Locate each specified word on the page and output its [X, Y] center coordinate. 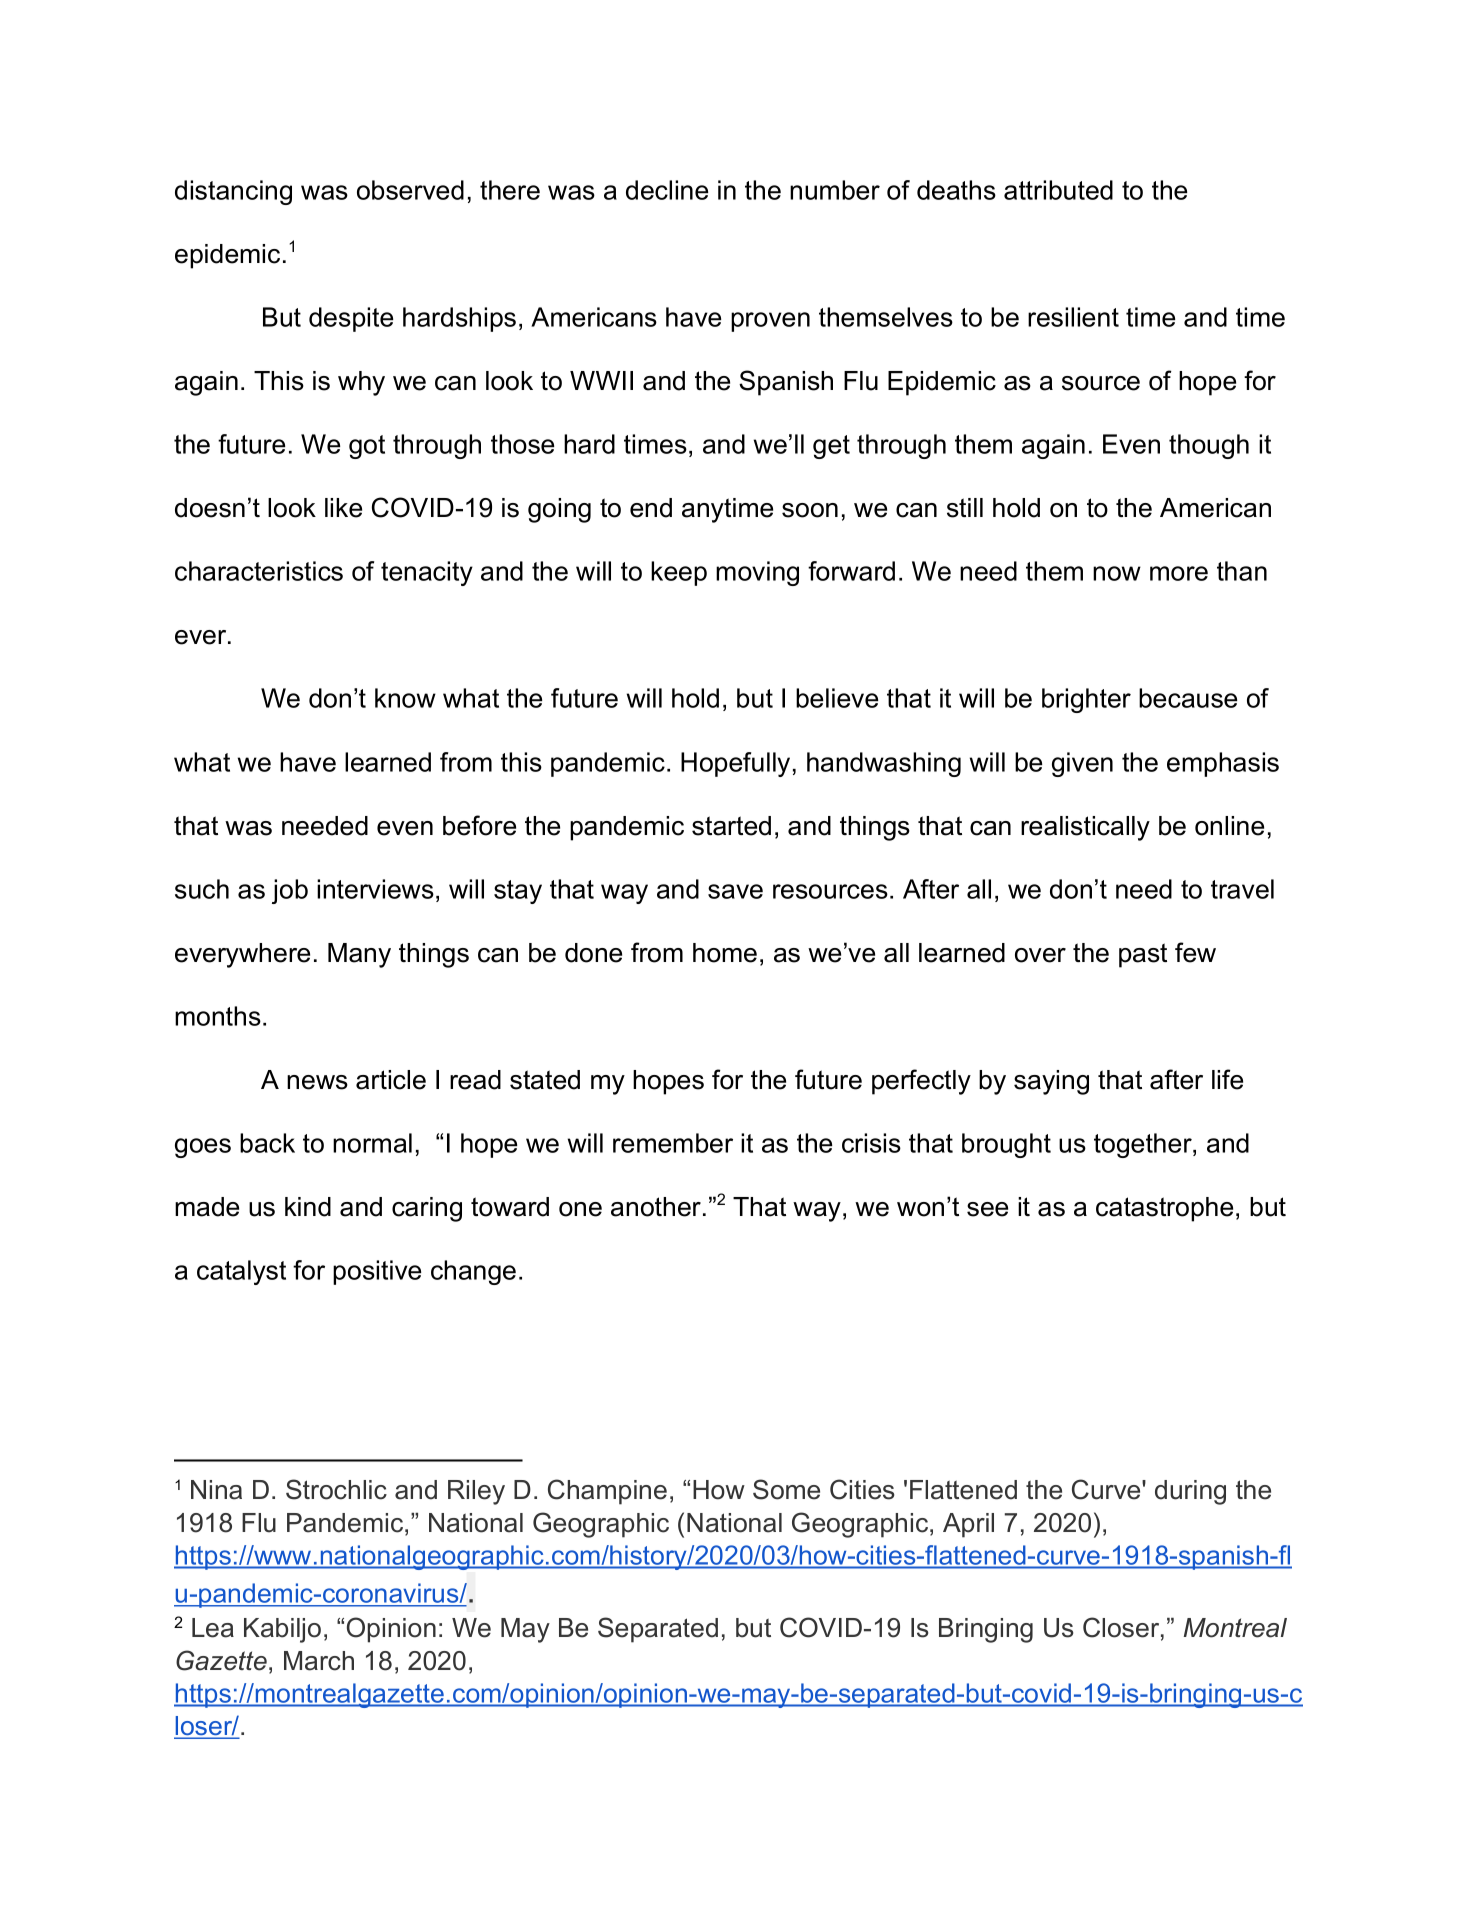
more [1179, 573]
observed [410, 190]
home [725, 953]
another [657, 1207]
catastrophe [1164, 1209]
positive [377, 1272]
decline [667, 190]
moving [757, 573]
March [319, 1661]
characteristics [259, 571]
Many [359, 955]
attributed [1058, 190]
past [1143, 955]
